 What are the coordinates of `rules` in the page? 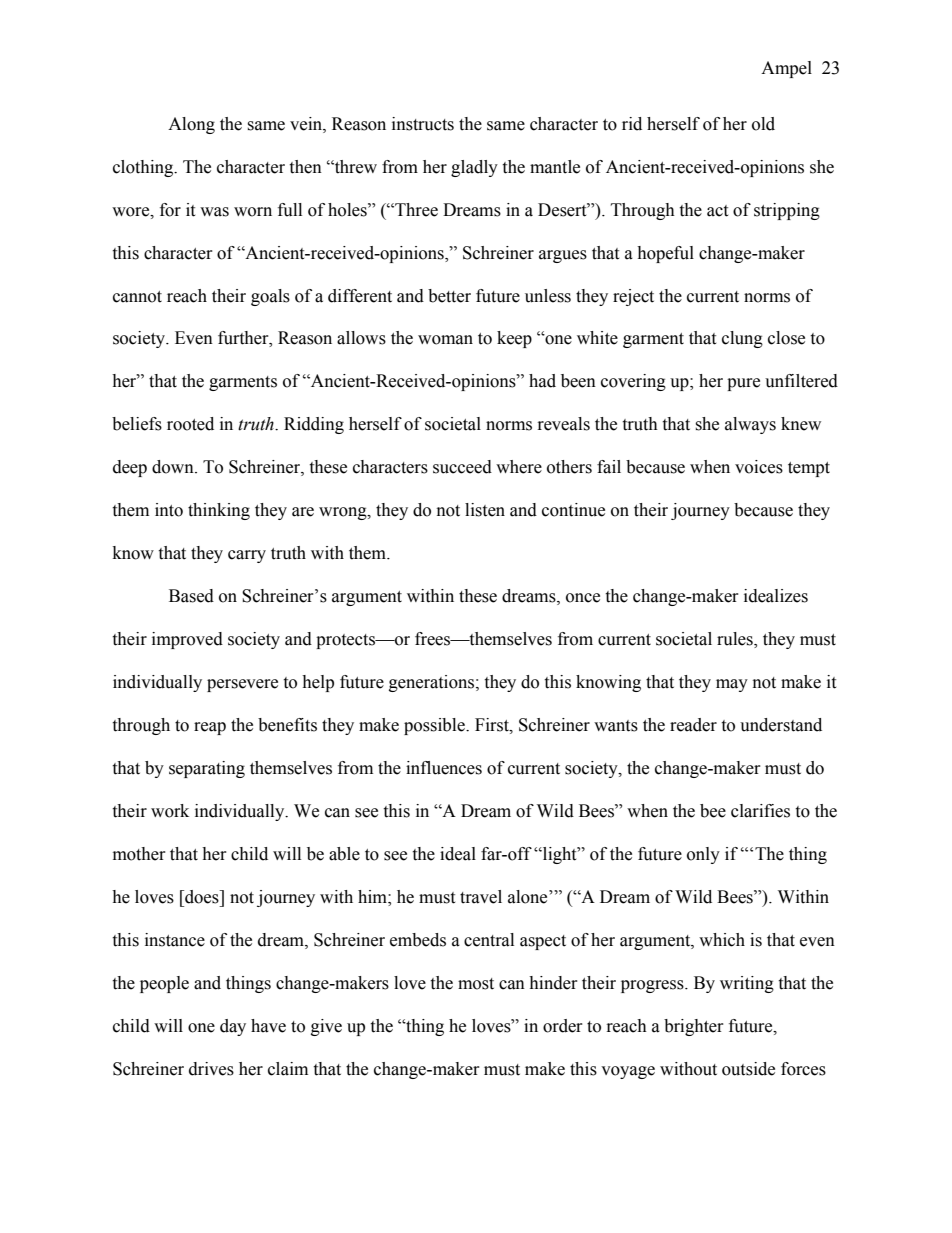 It's located at (736, 640).
